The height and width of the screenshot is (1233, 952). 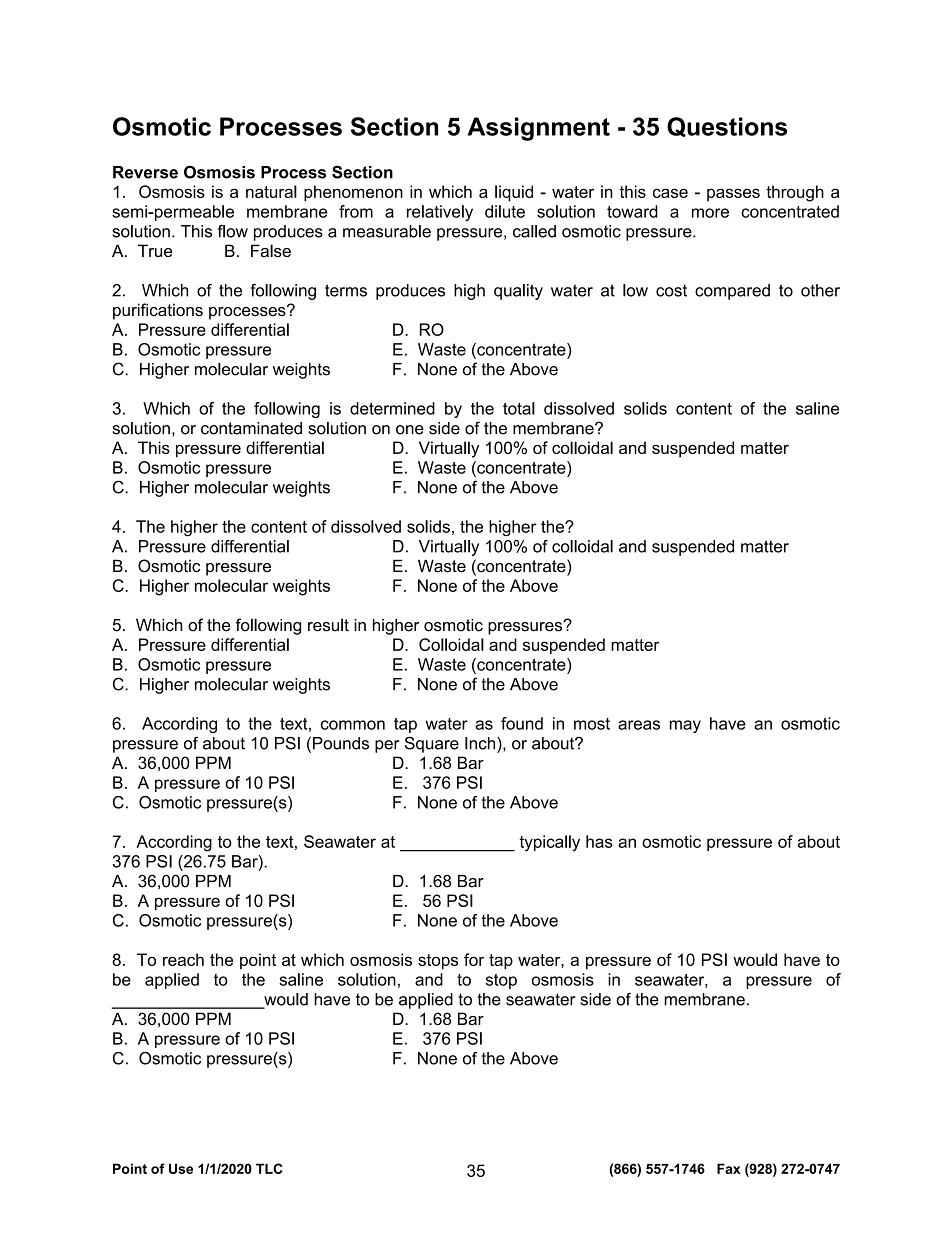 What do you see at coordinates (269, 1168) in the screenshot?
I see `TLC` at bounding box center [269, 1168].
